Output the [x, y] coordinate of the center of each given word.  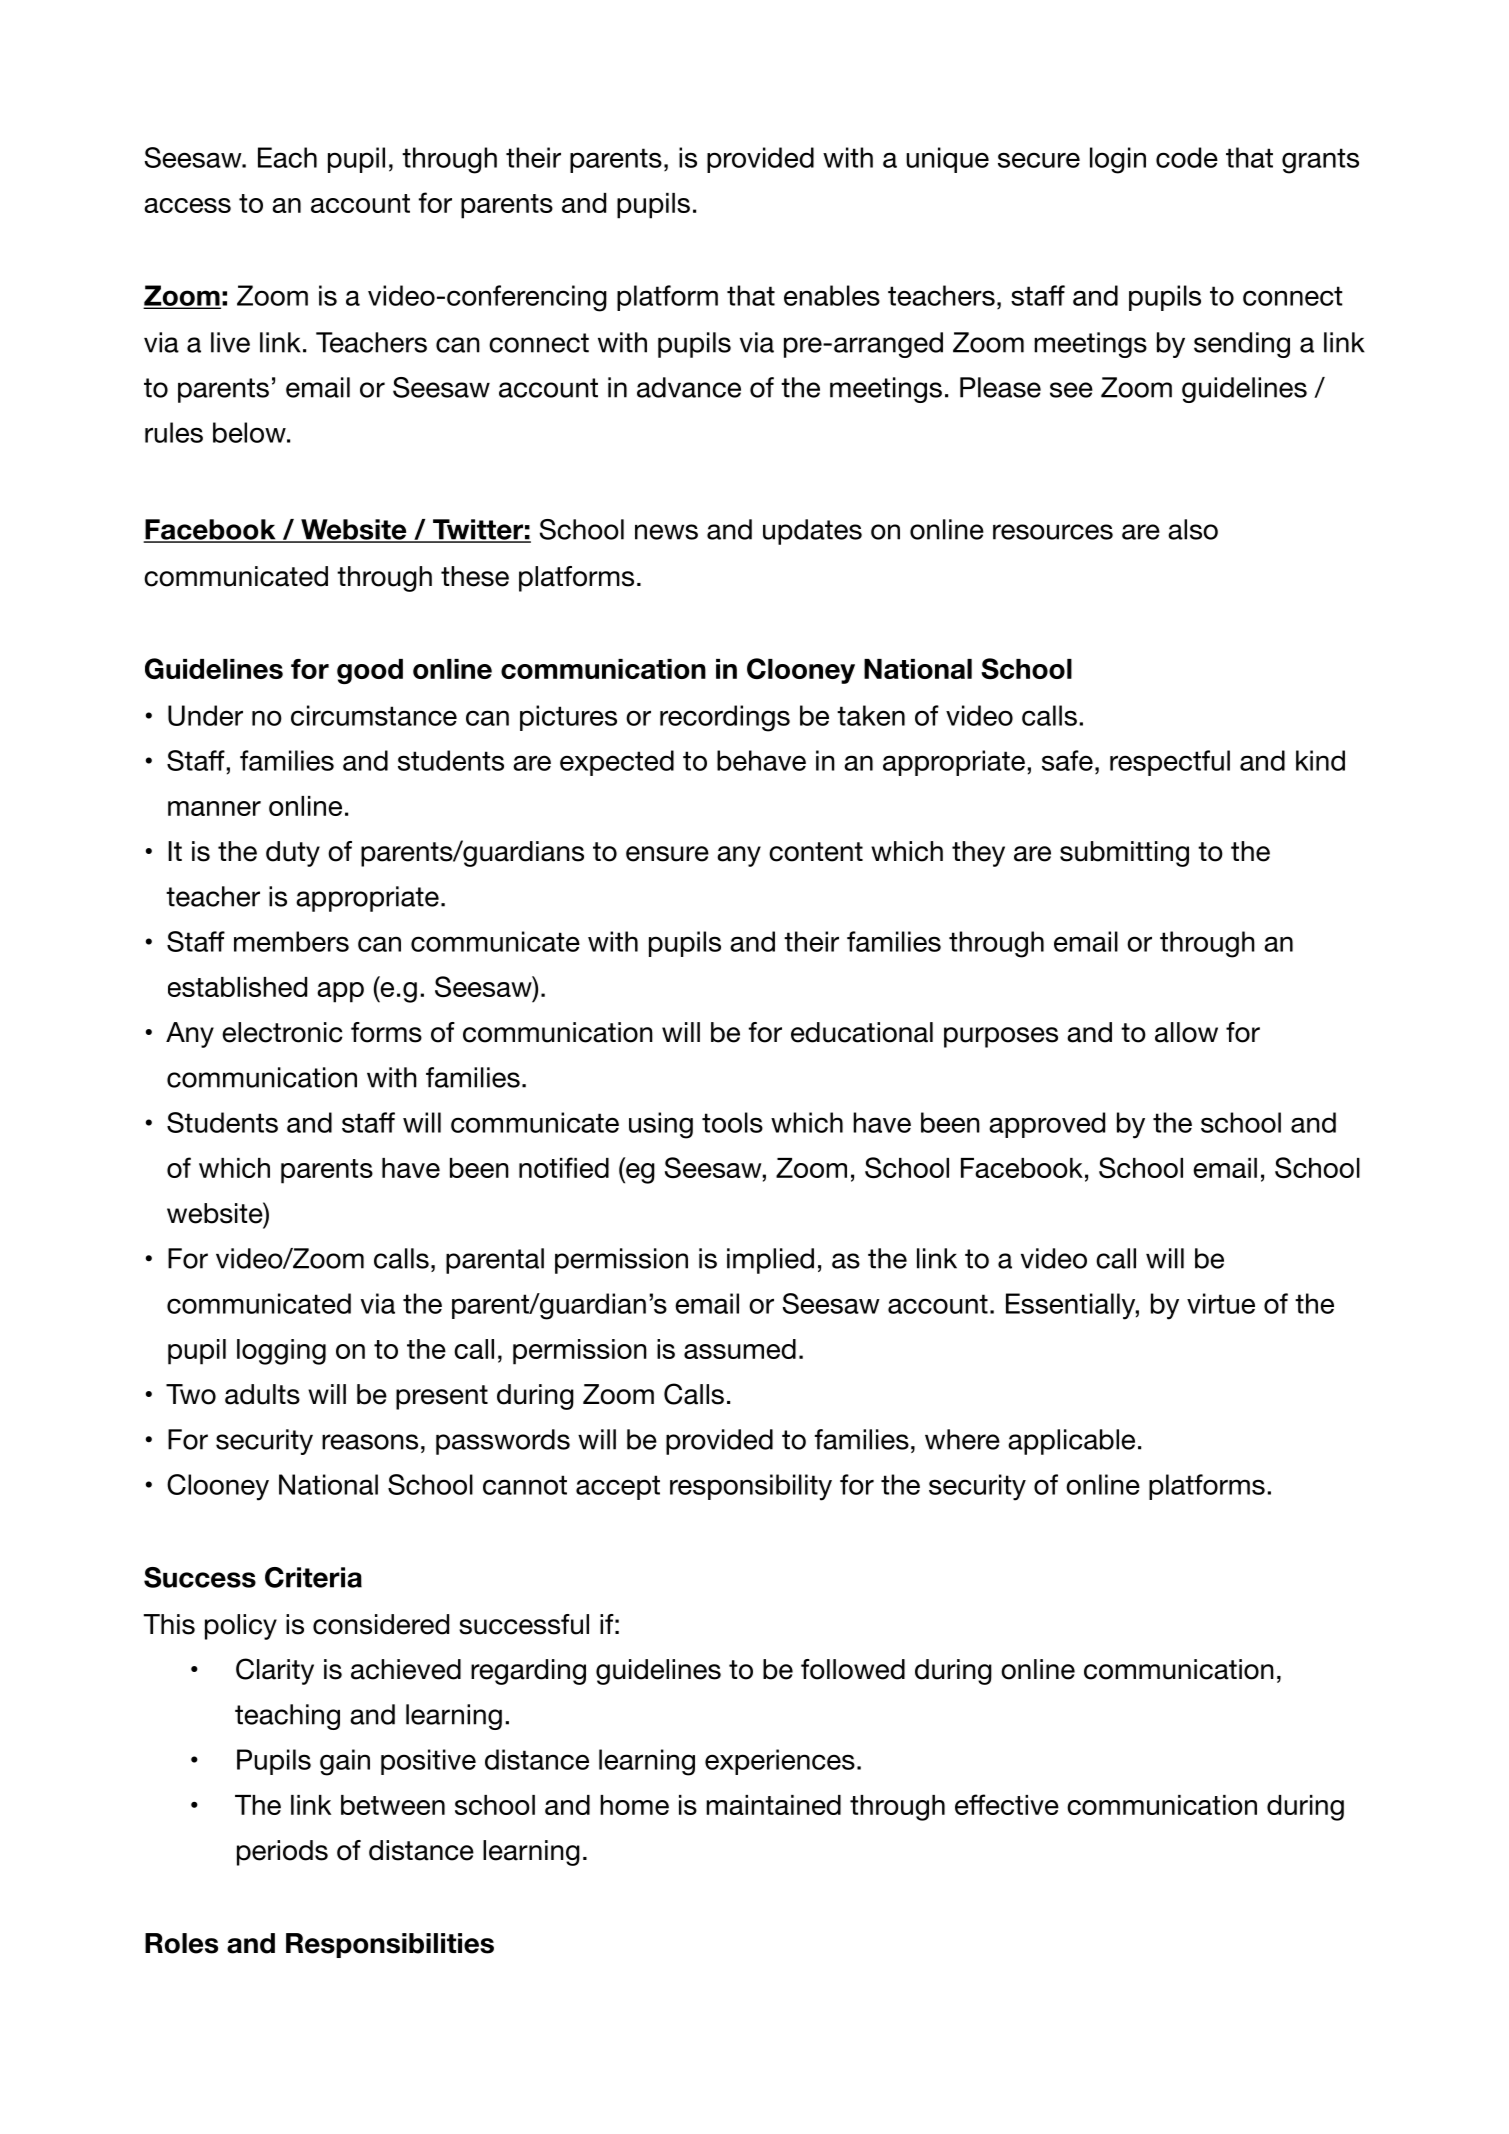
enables [832, 295]
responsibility [751, 1487]
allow [1186, 1032]
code [1187, 157]
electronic [282, 1032]
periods [282, 1853]
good [370, 671]
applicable [1071, 1442]
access [187, 205]
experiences [780, 1762]
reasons [370, 1442]
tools [732, 1122]
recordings [725, 718]
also [1193, 529]
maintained [773, 1805]
